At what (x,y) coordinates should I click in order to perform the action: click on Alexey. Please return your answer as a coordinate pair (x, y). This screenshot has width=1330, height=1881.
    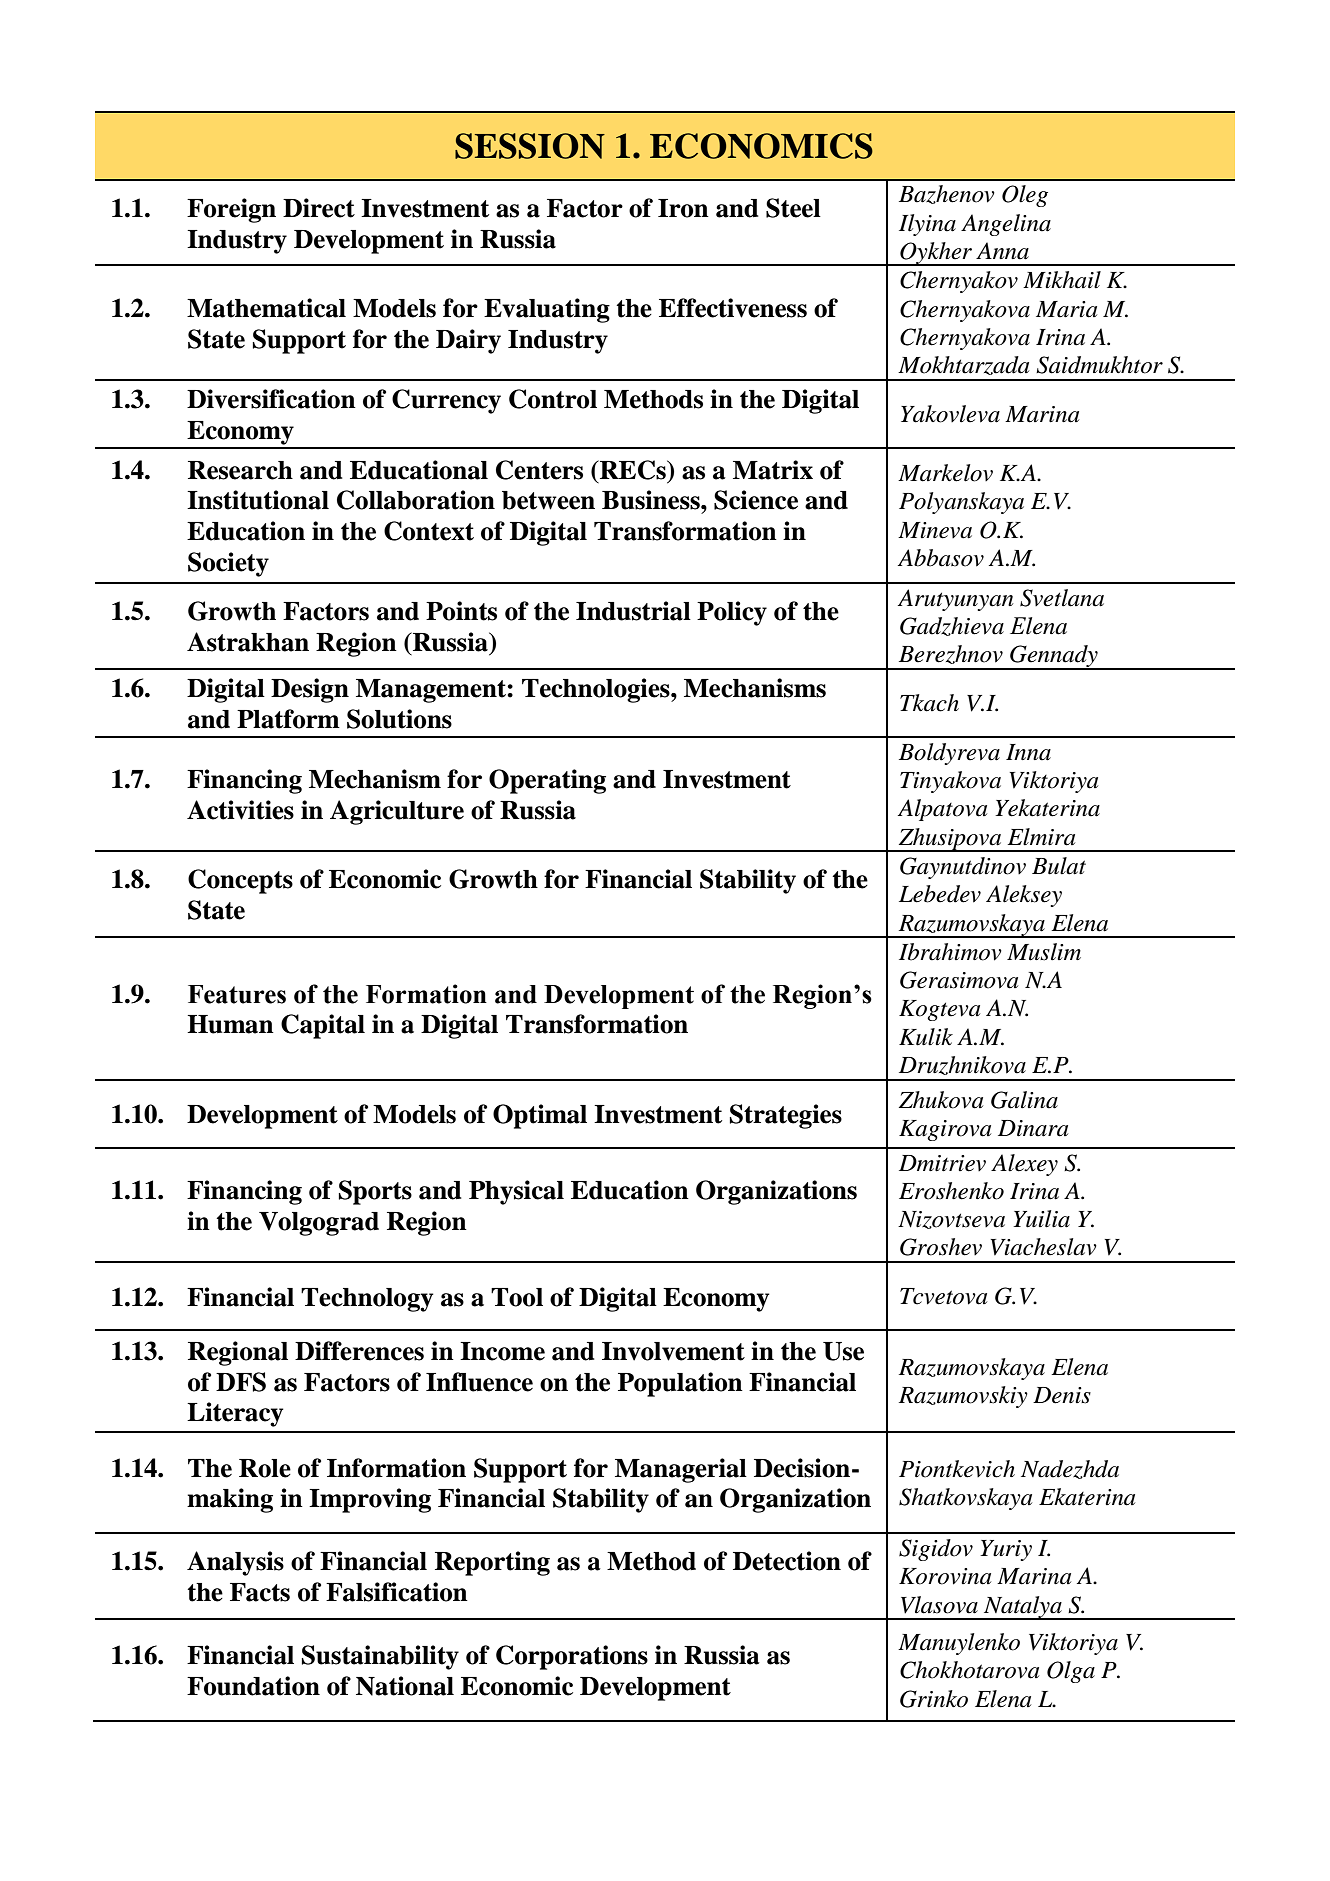
    Looking at the image, I should click on (1024, 1165).
